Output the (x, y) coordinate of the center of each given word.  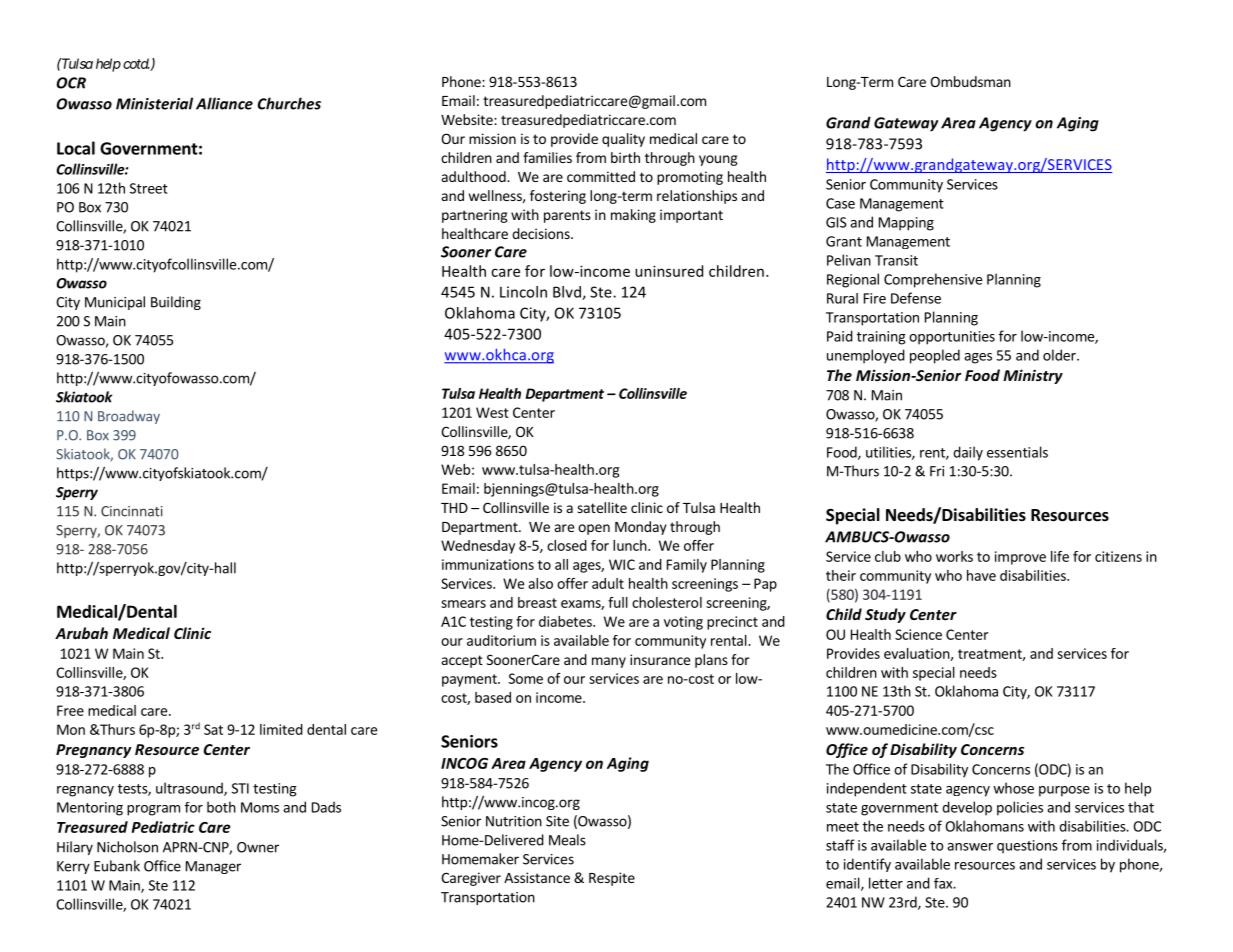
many (609, 662)
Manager (213, 867)
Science (918, 634)
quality (623, 140)
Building (176, 303)
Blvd (568, 293)
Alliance (224, 103)
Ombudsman (970, 81)
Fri (937, 471)
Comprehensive (933, 280)
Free (70, 710)
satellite (602, 507)
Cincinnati (132, 511)
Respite (612, 879)
